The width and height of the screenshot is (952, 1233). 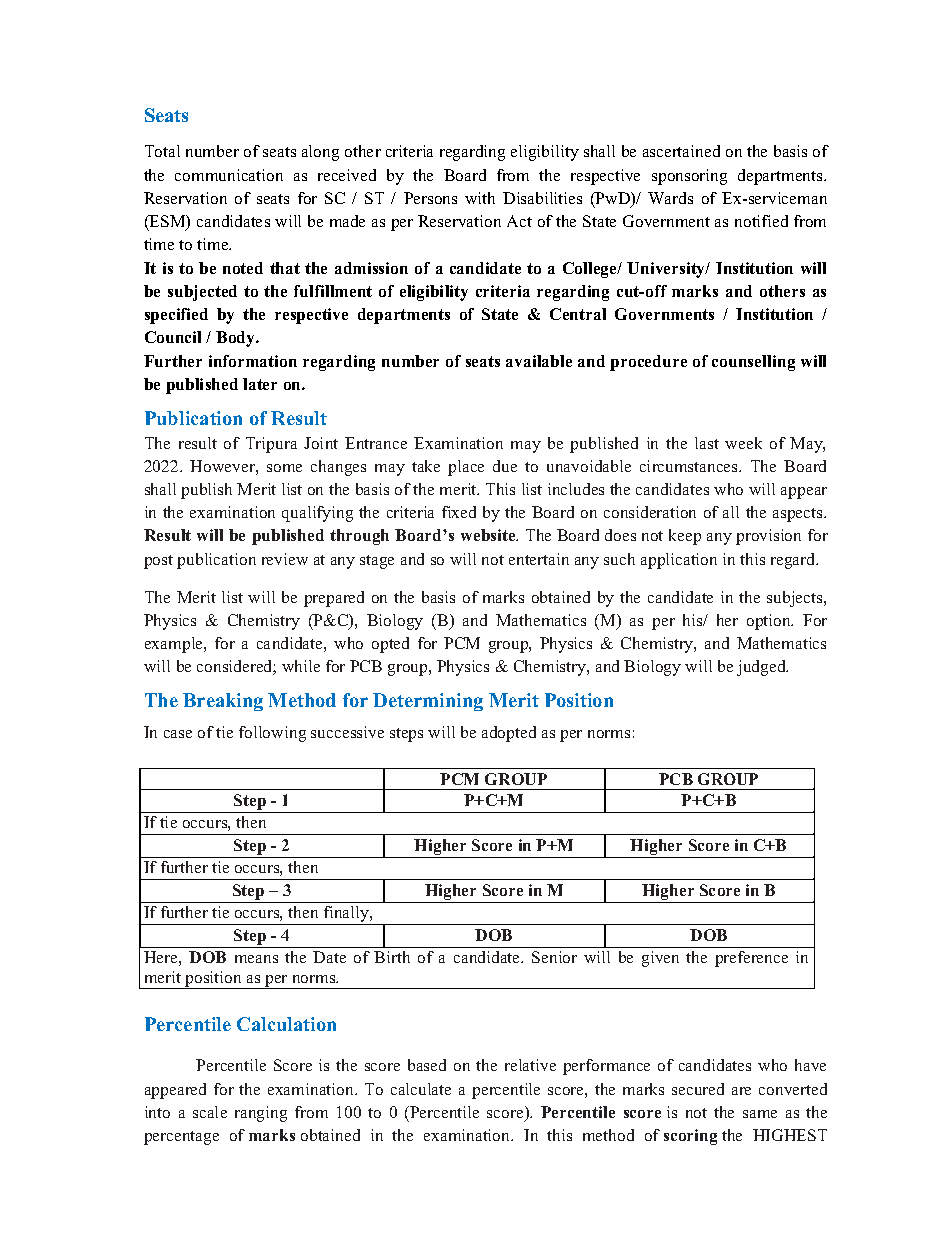 I want to click on Determining, so click(x=428, y=702).
